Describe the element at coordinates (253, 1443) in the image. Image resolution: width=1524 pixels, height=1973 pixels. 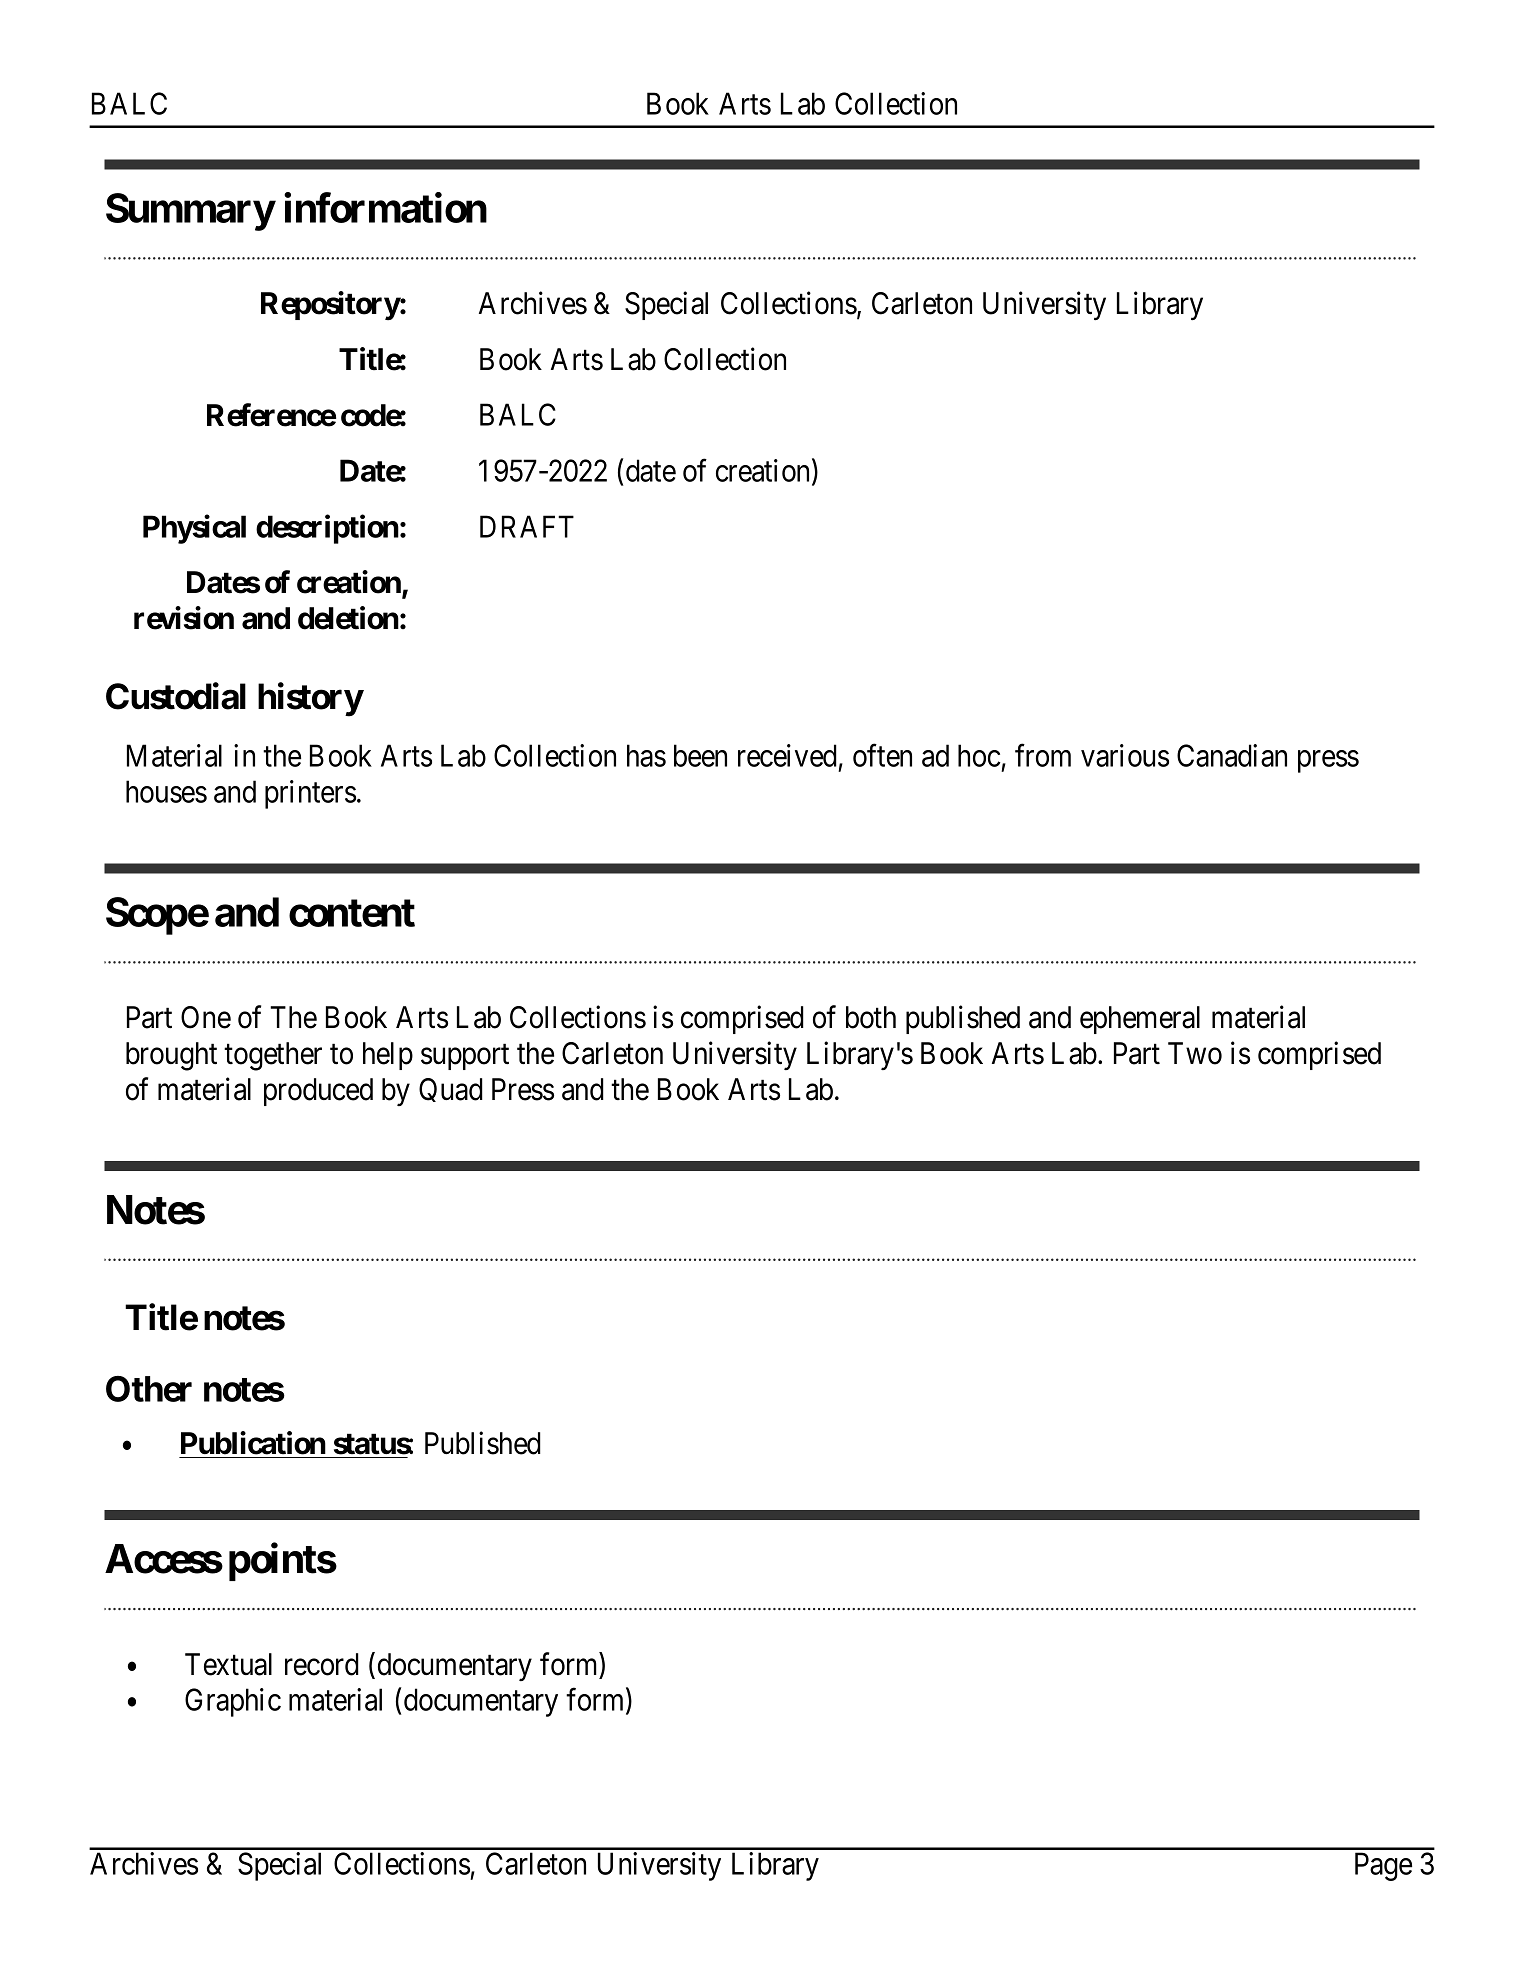
I see `Publication` at that location.
